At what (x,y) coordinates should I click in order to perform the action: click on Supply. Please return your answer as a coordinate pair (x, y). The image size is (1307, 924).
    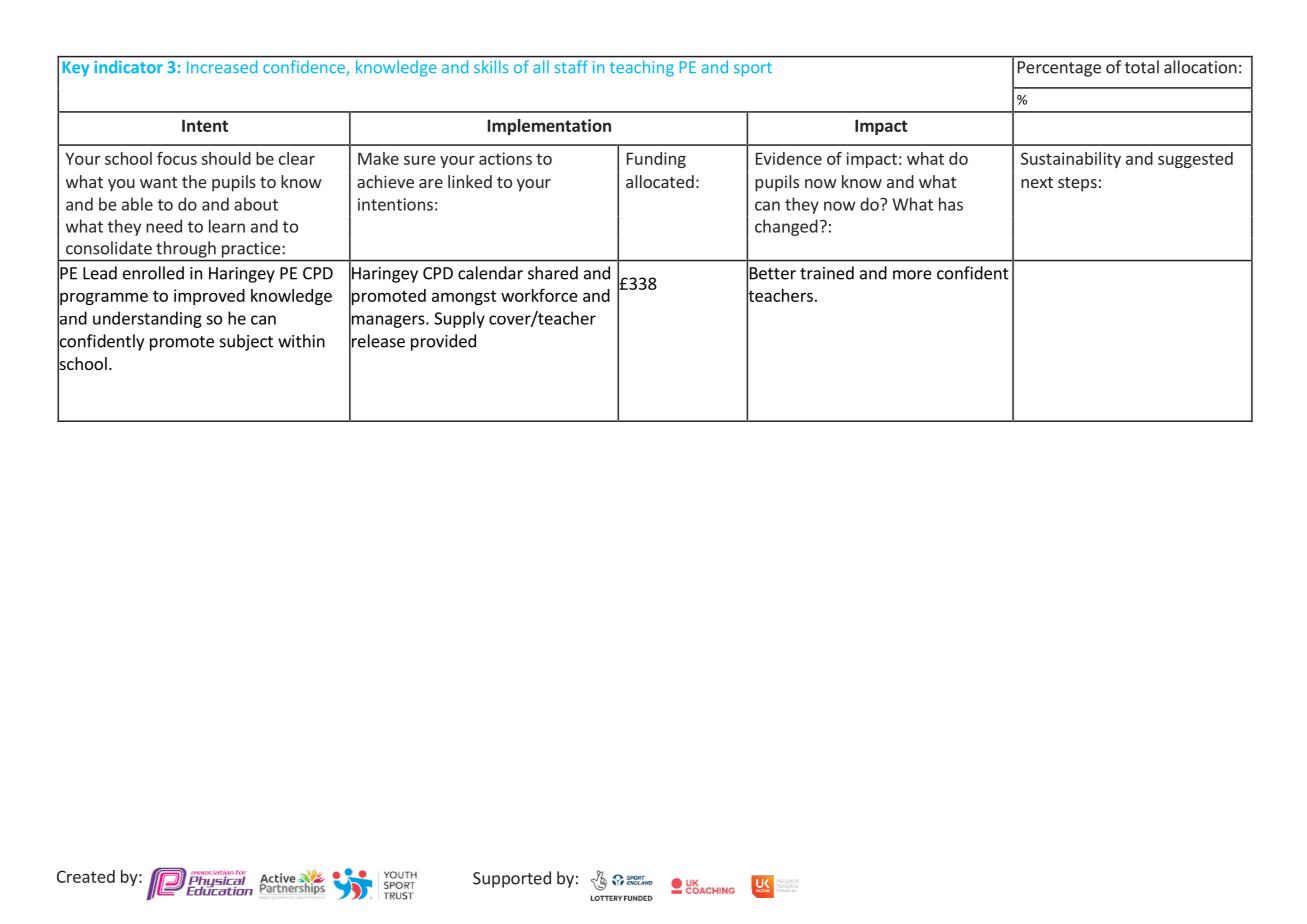
    Looking at the image, I should click on (459, 319).
